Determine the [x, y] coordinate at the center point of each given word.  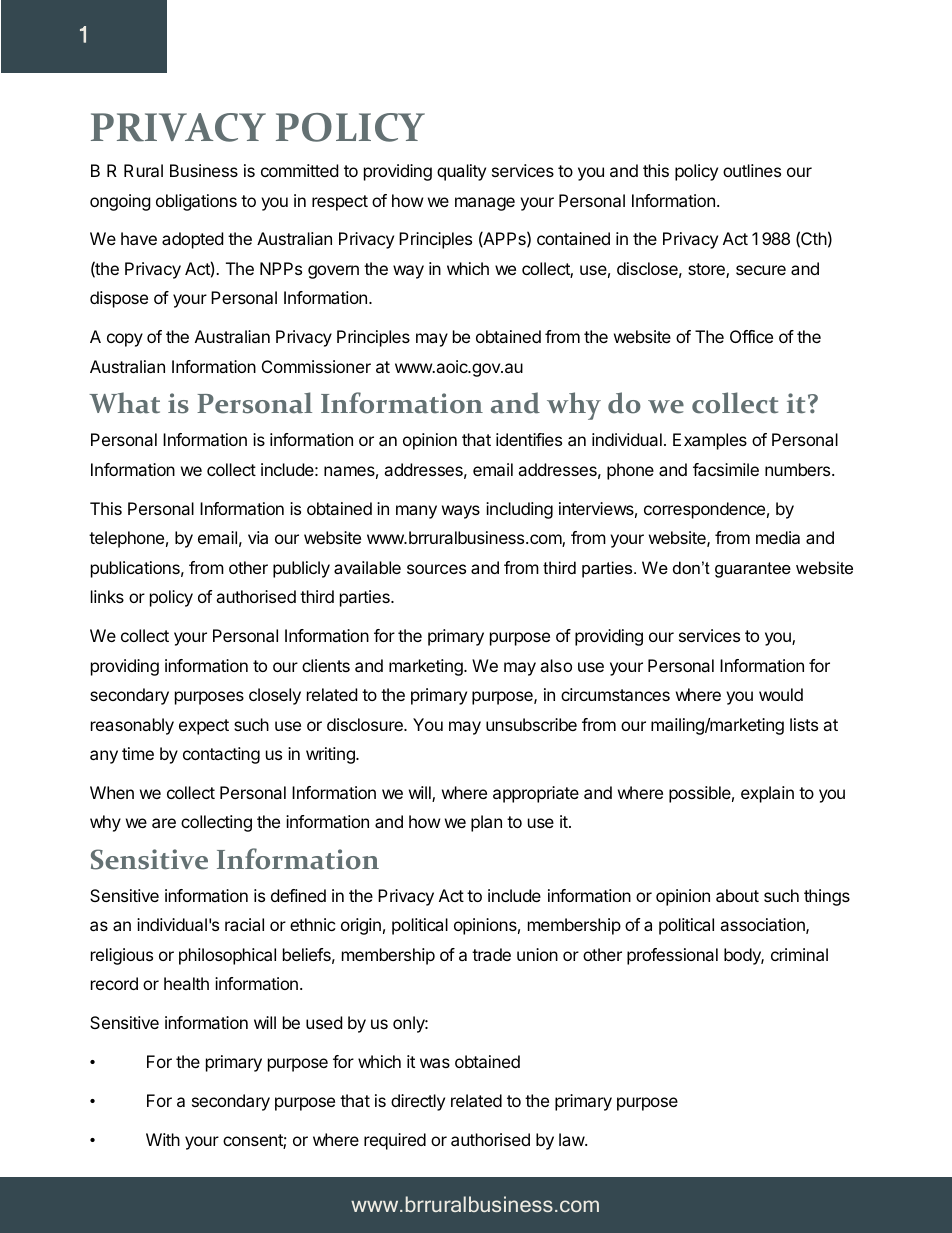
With [163, 1139]
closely [275, 696]
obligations [196, 202]
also [556, 665]
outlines [752, 170]
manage [485, 204]
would [781, 694]
